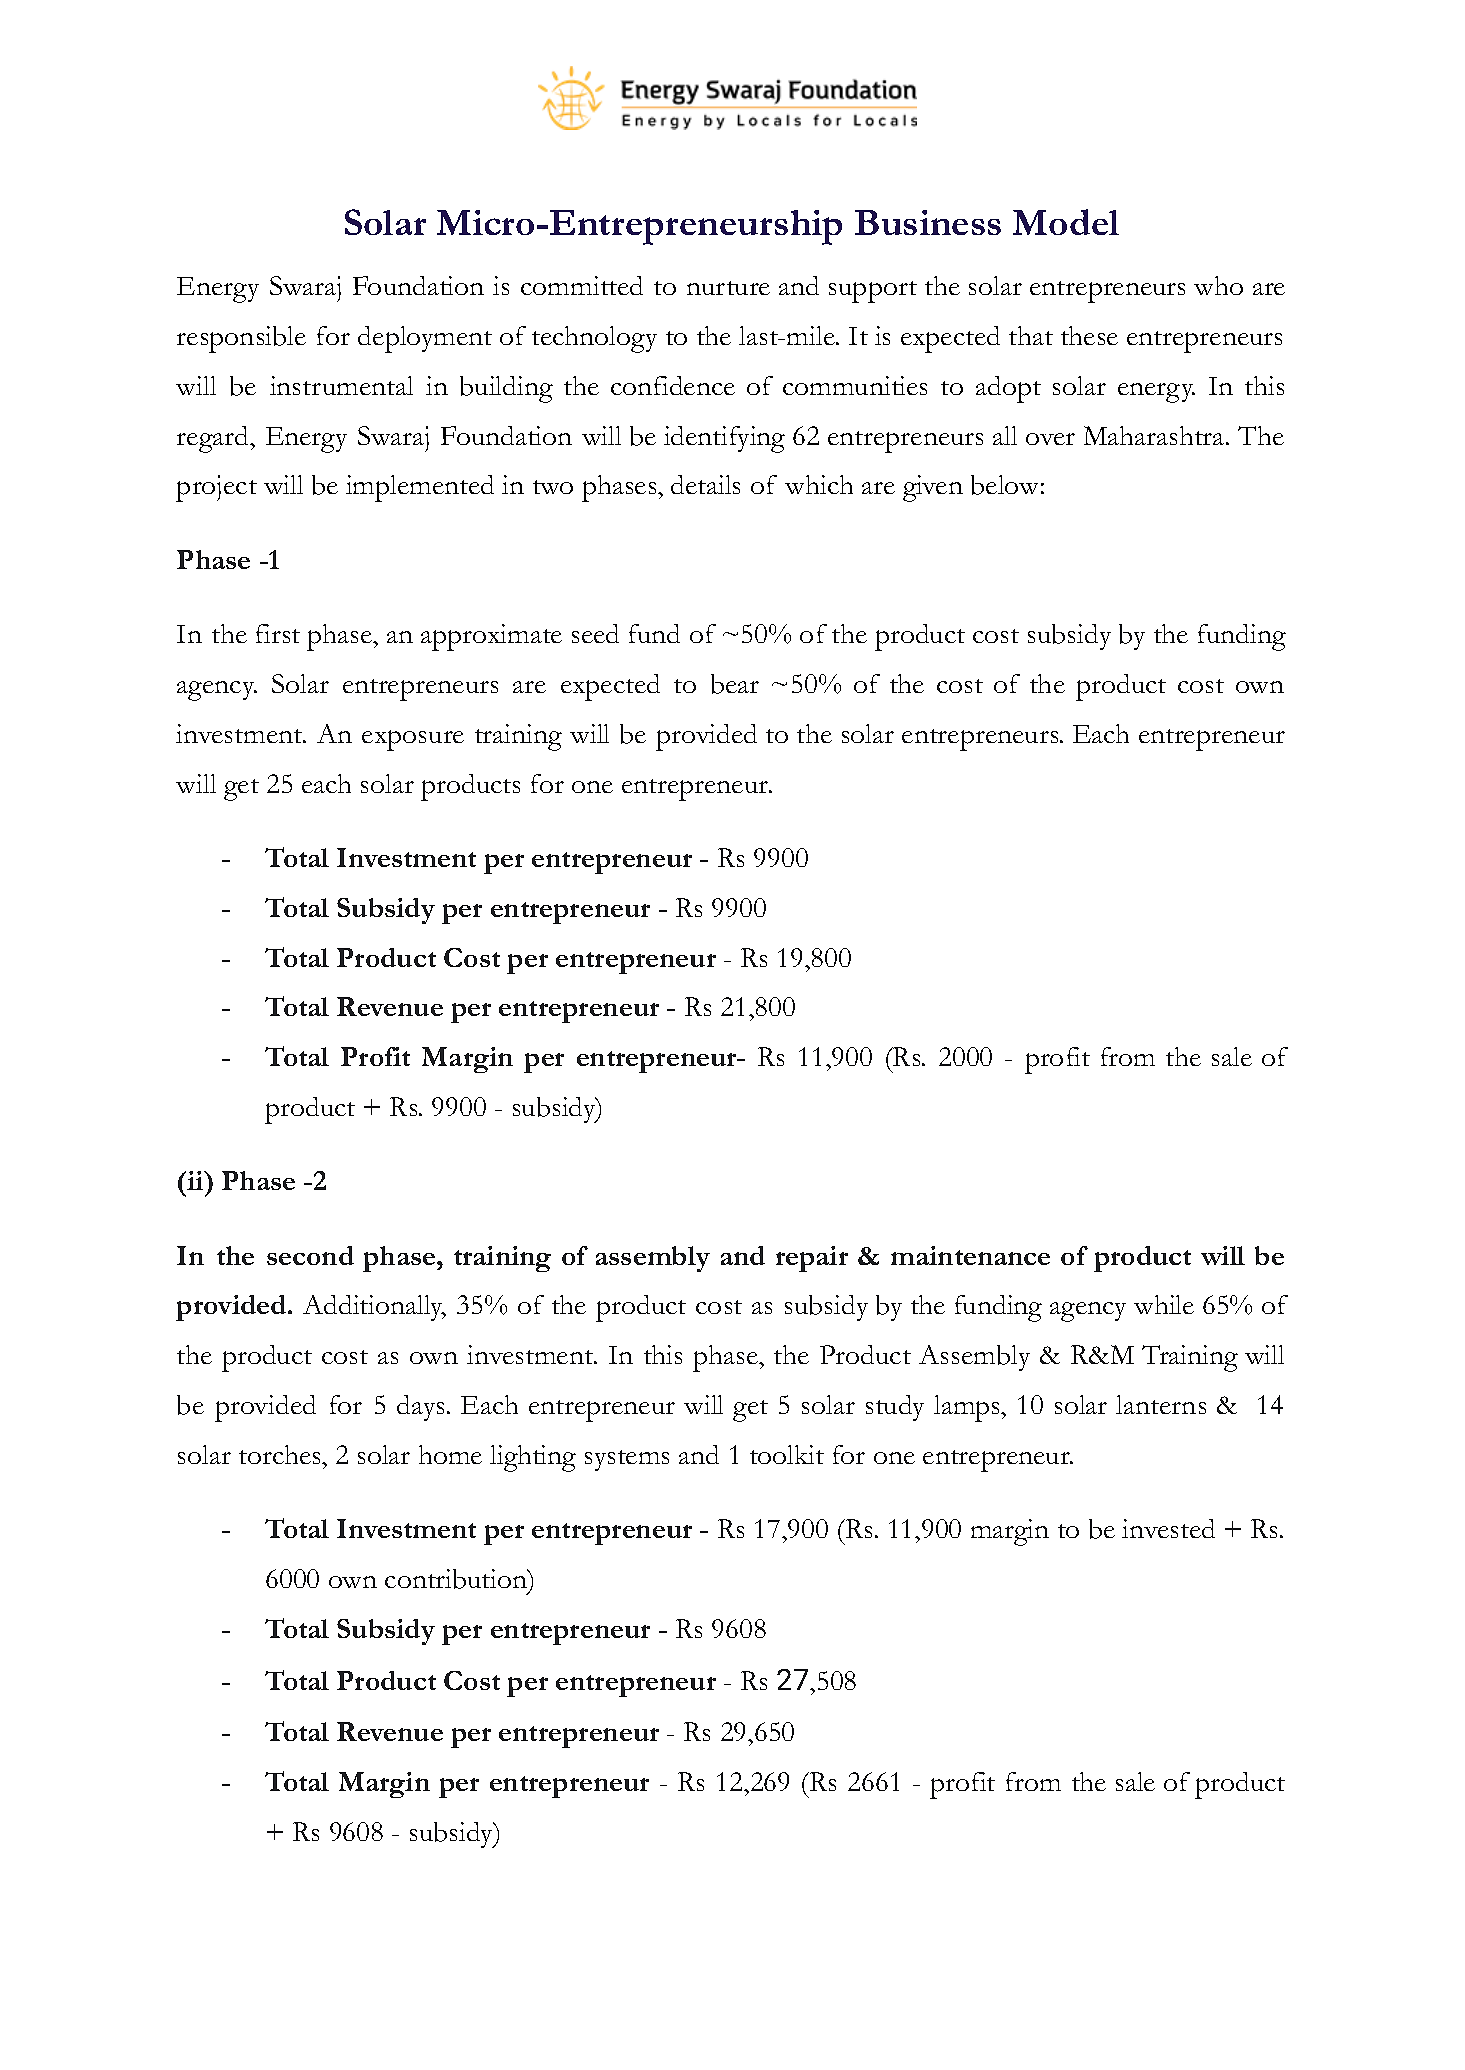 The height and width of the screenshot is (2070, 1465). Describe the element at coordinates (1066, 222) in the screenshot. I see `Model` at that location.
